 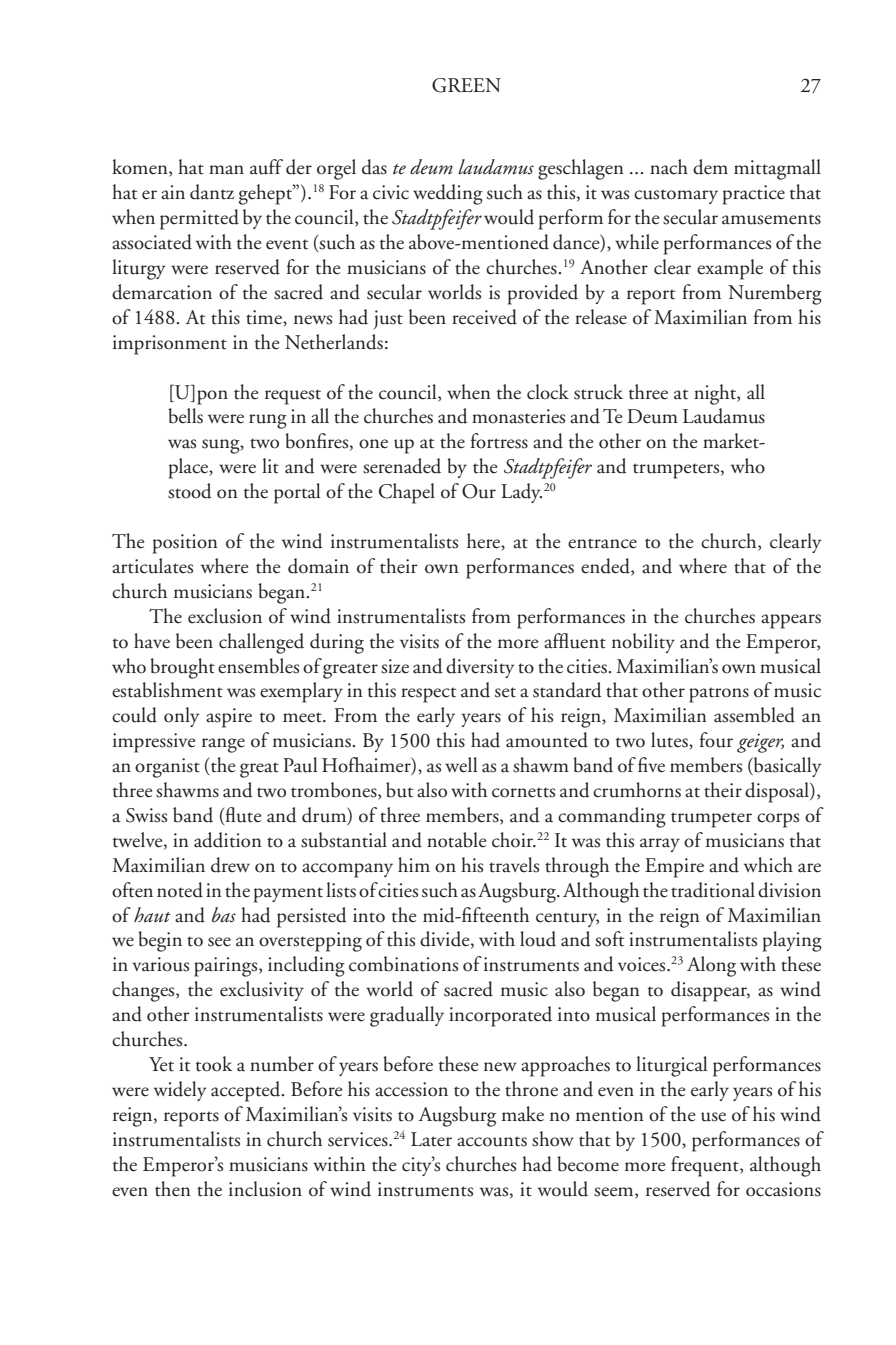 What do you see at coordinates (778, 820) in the page?
I see `corps` at bounding box center [778, 820].
